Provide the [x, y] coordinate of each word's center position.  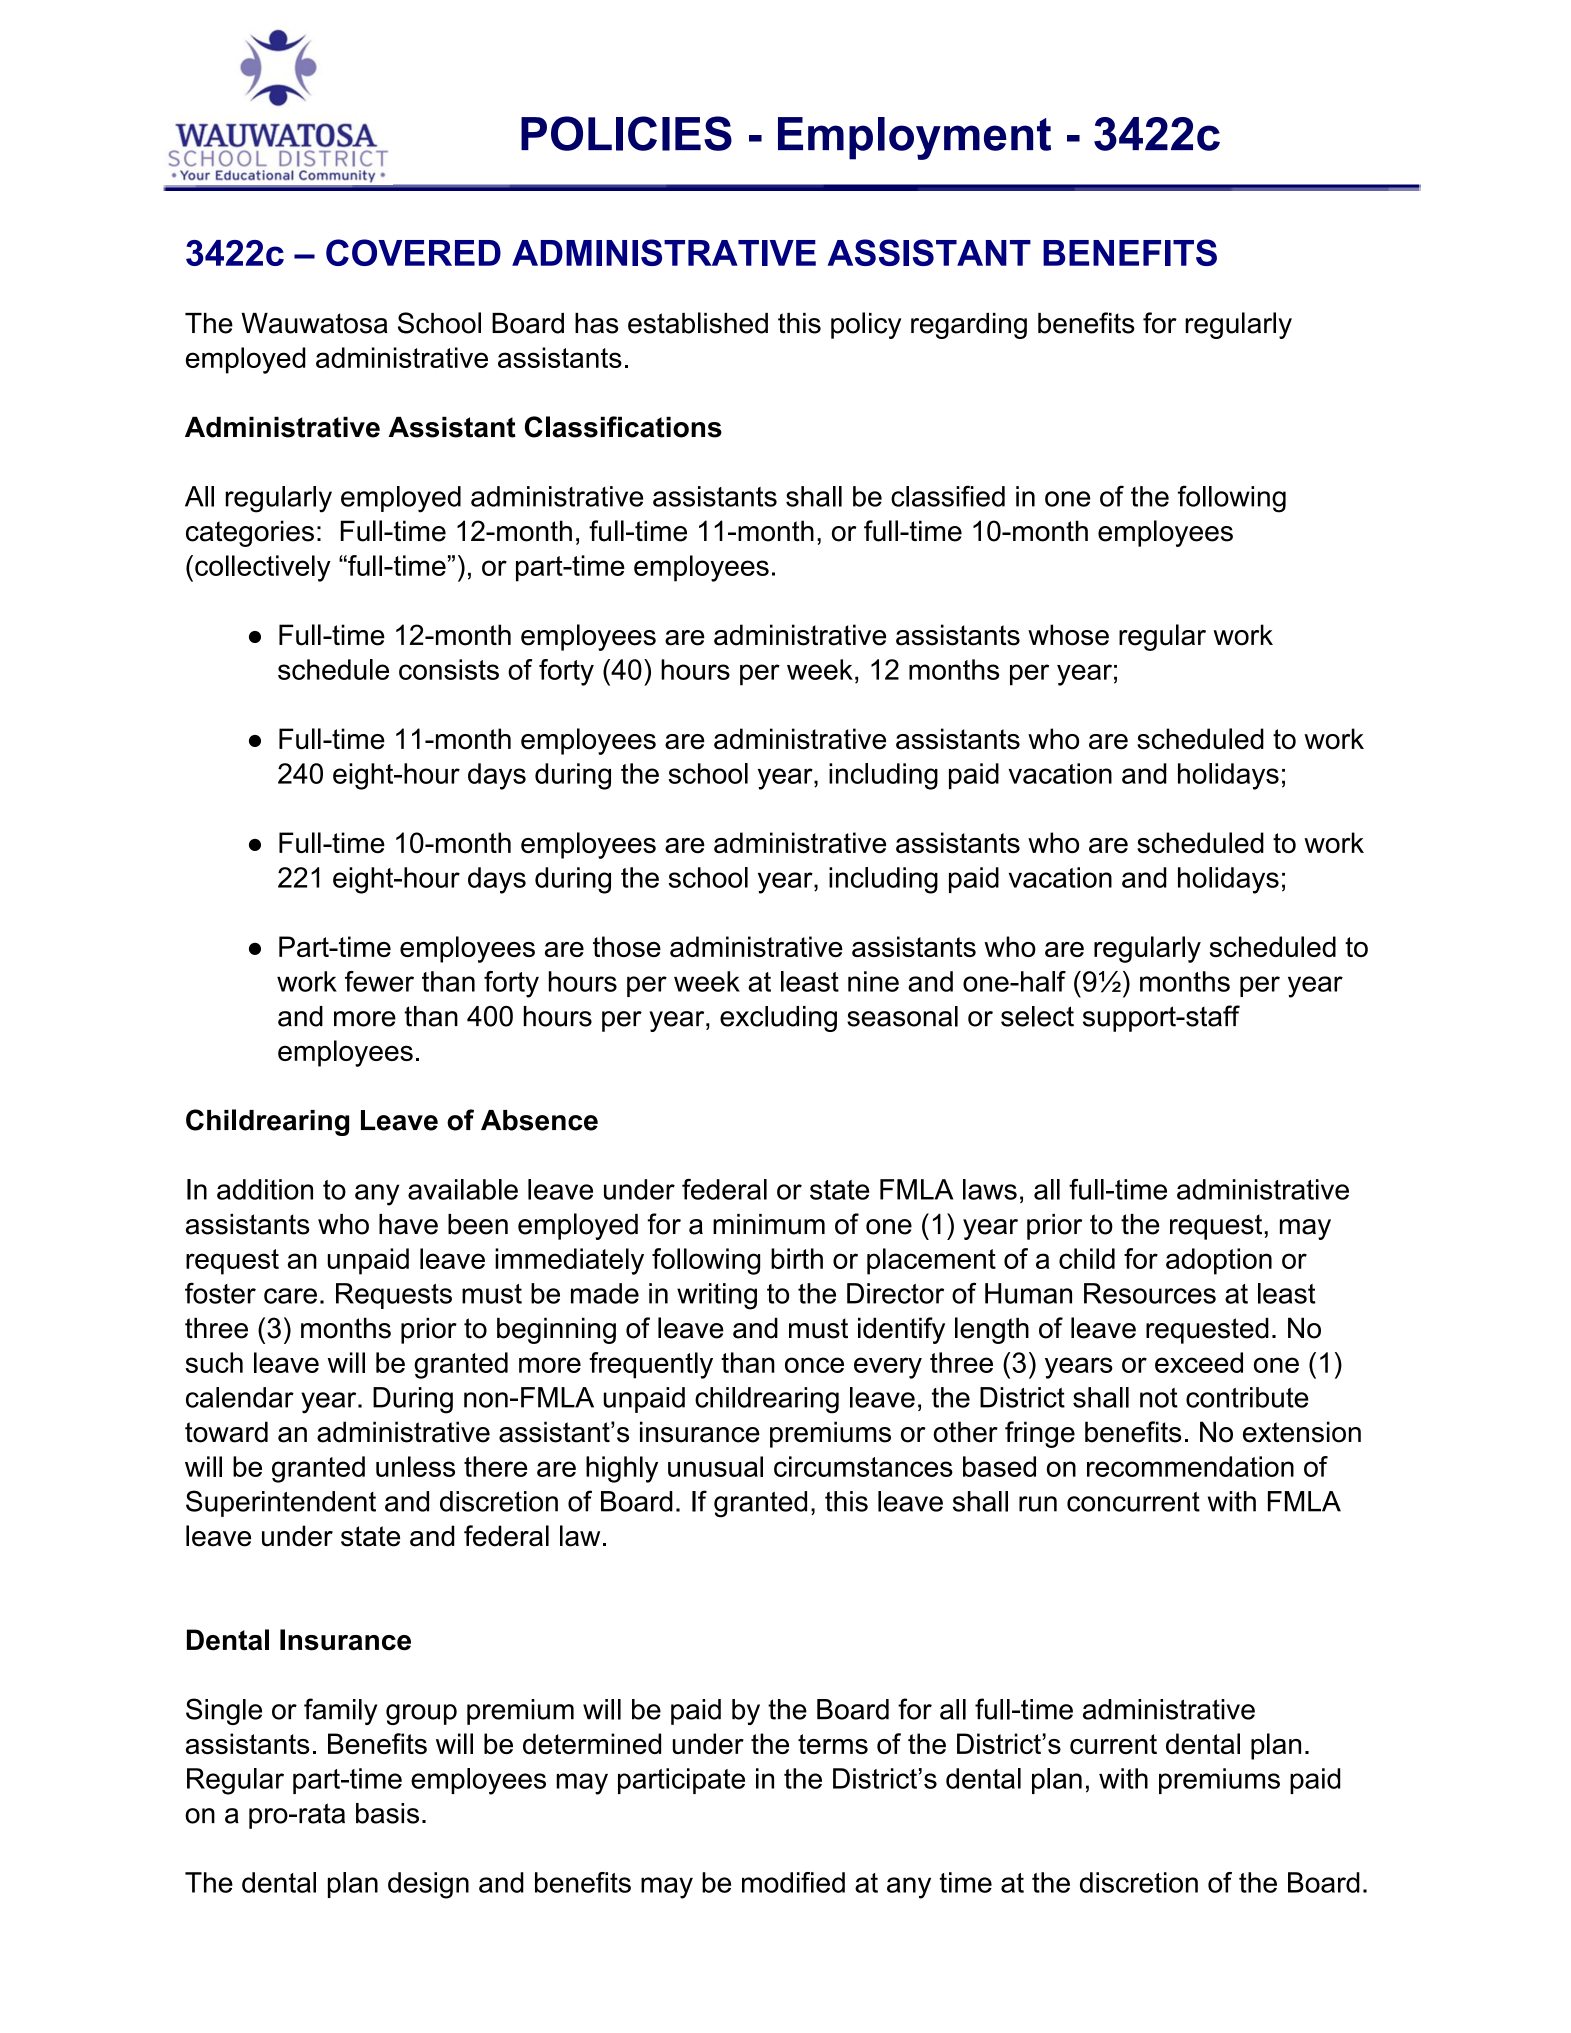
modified [793, 1882]
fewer [379, 981]
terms [833, 1744]
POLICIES [626, 133]
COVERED [413, 252]
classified [948, 496]
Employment [914, 138]
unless [415, 1466]
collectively [263, 568]
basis [387, 1813]
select [1037, 1016]
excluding [778, 1019]
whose [1068, 635]
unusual [715, 1466]
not [1159, 1398]
